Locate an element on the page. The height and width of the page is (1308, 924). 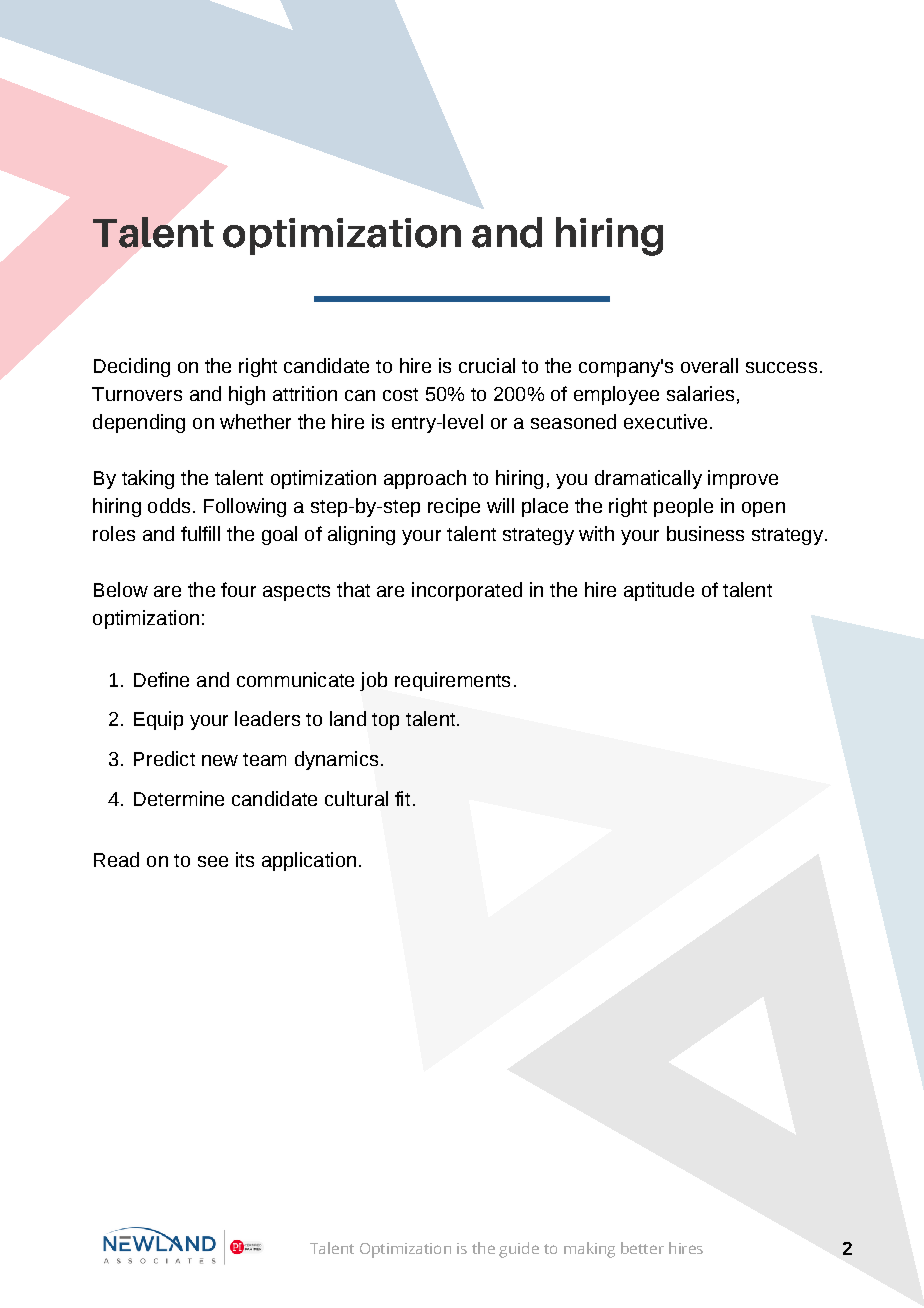
see is located at coordinates (213, 861).
